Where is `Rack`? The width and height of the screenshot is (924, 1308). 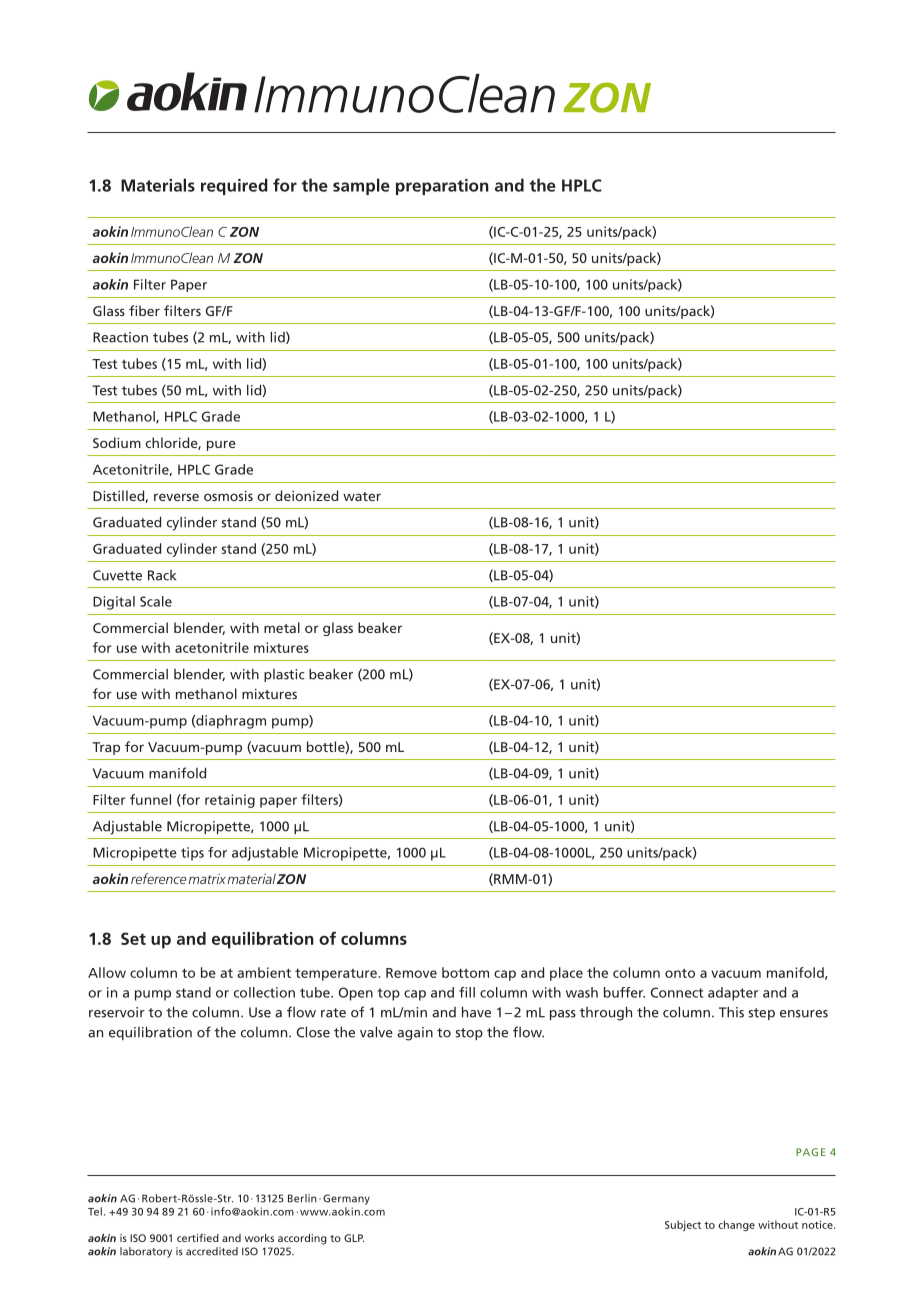
Rack is located at coordinates (162, 575).
